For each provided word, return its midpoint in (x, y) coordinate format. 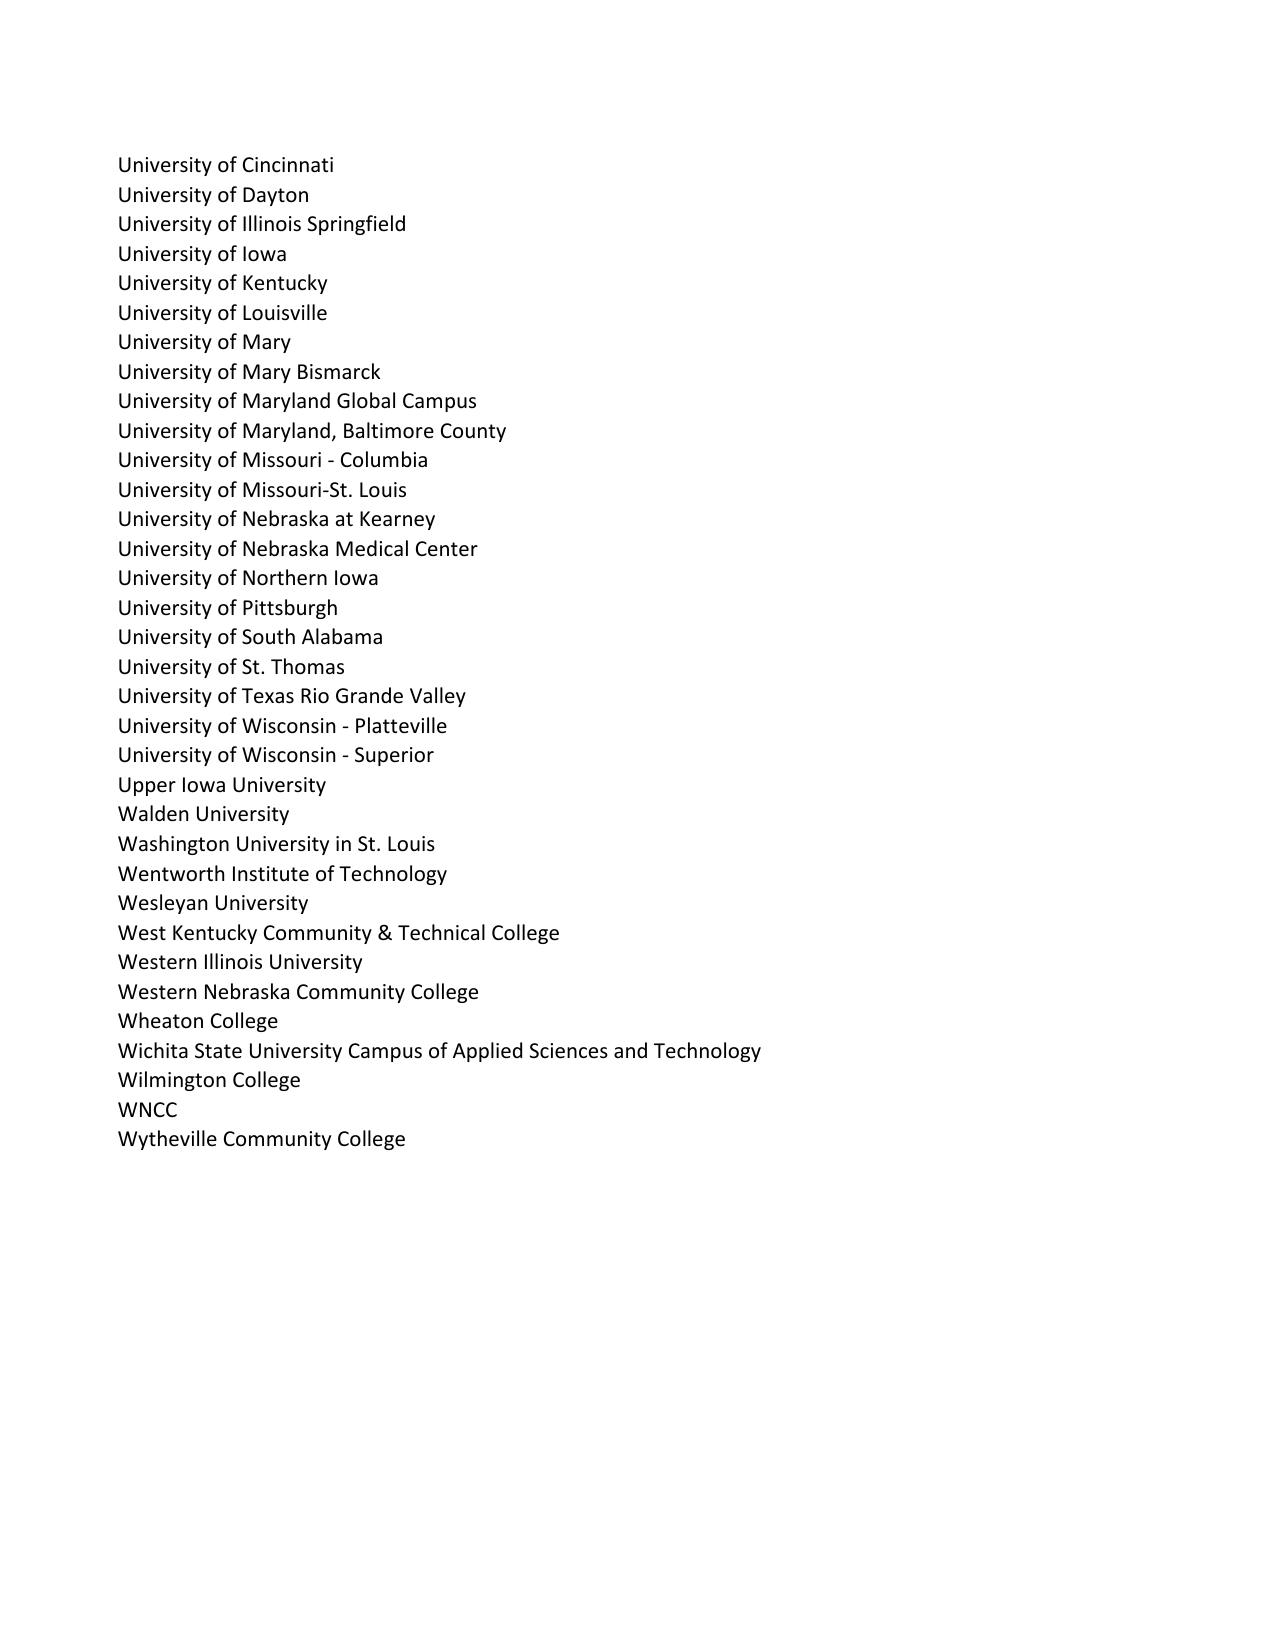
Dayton (275, 196)
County (473, 432)
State (218, 1051)
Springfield (356, 225)
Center (447, 549)
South (268, 636)
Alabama (342, 636)
